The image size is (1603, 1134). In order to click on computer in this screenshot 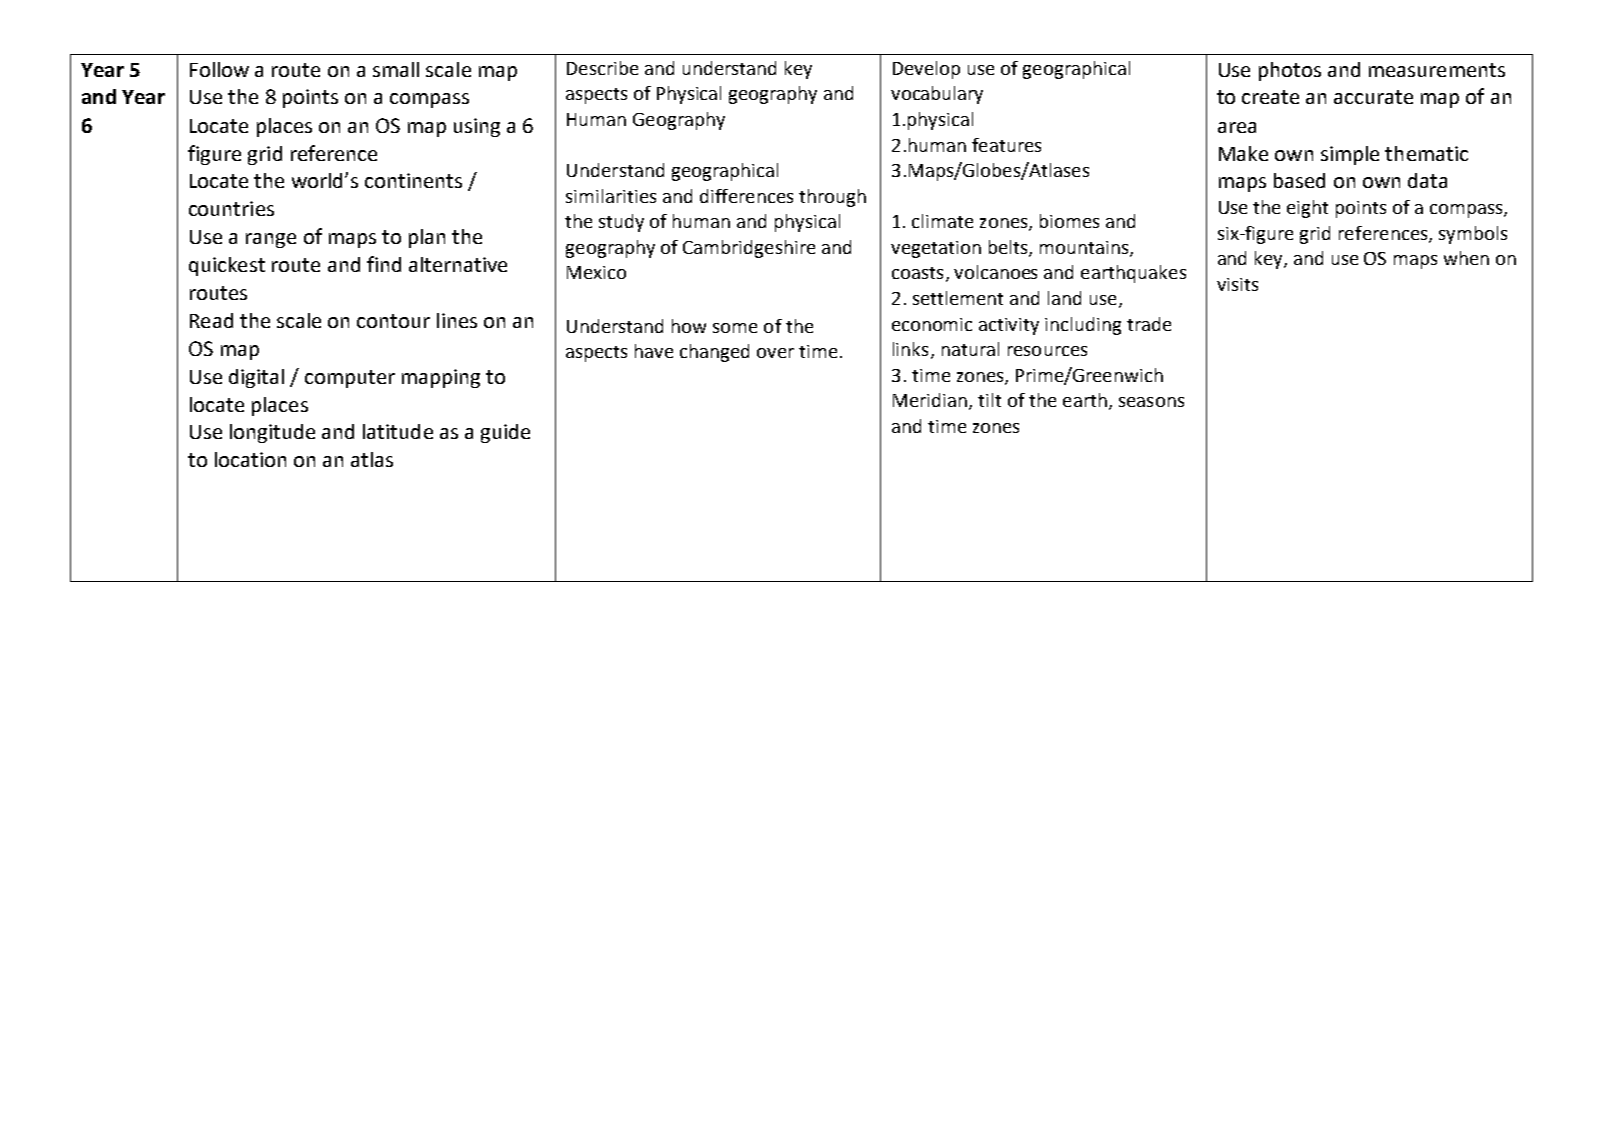, I will do `click(350, 379)`.
